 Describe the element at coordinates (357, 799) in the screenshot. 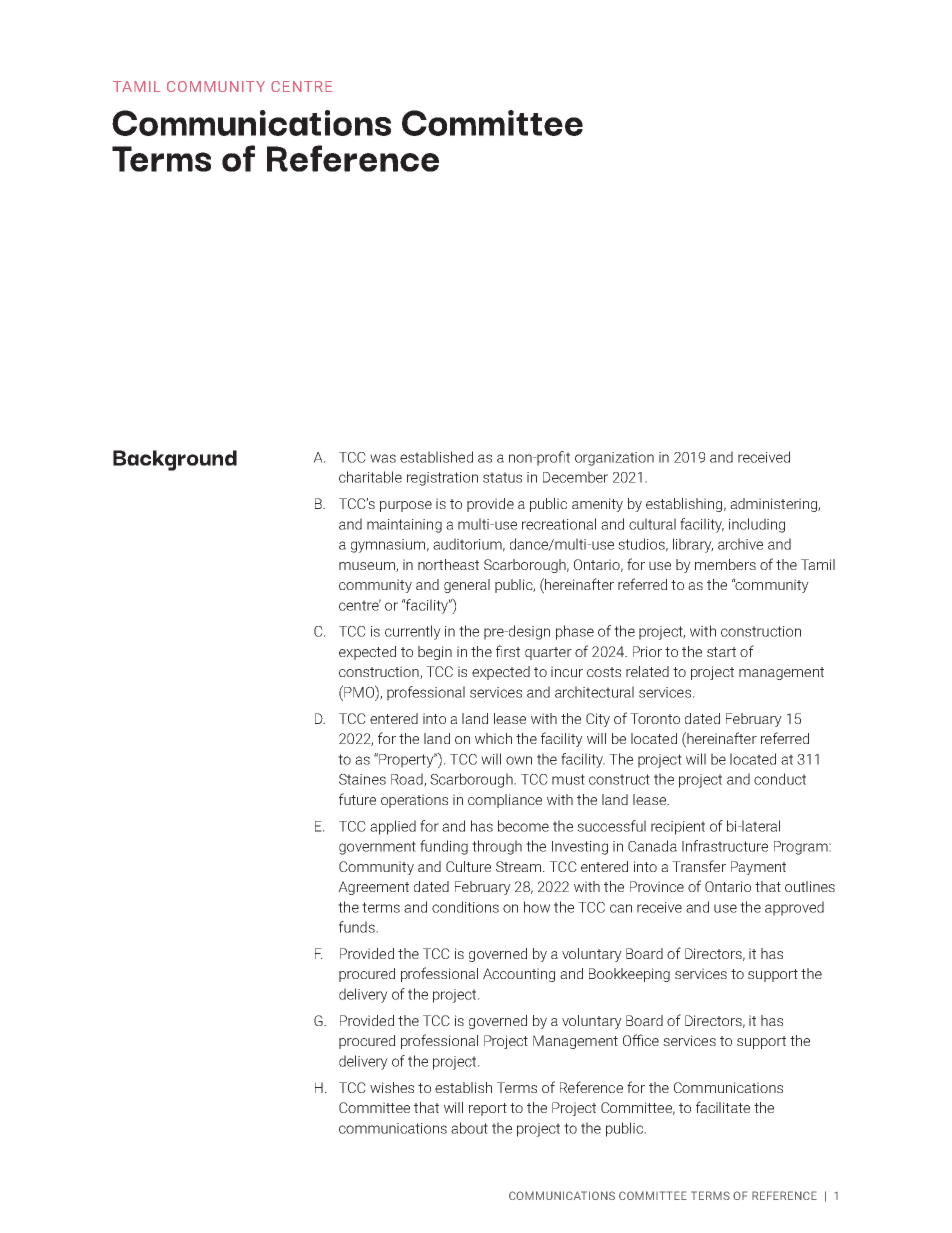

I see `future` at that location.
